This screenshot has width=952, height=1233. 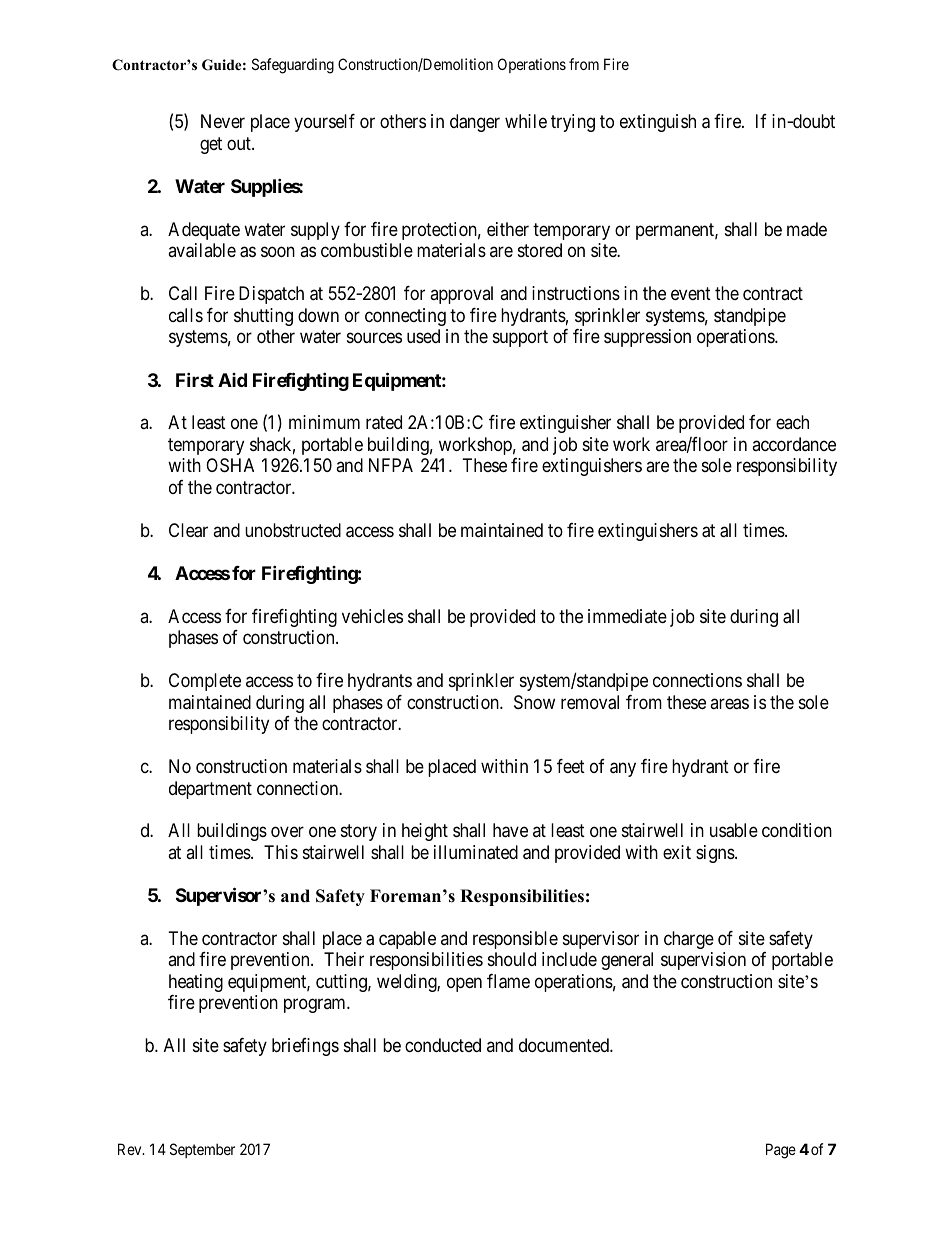 What do you see at coordinates (202, 1150) in the screenshot?
I see `September` at bounding box center [202, 1150].
